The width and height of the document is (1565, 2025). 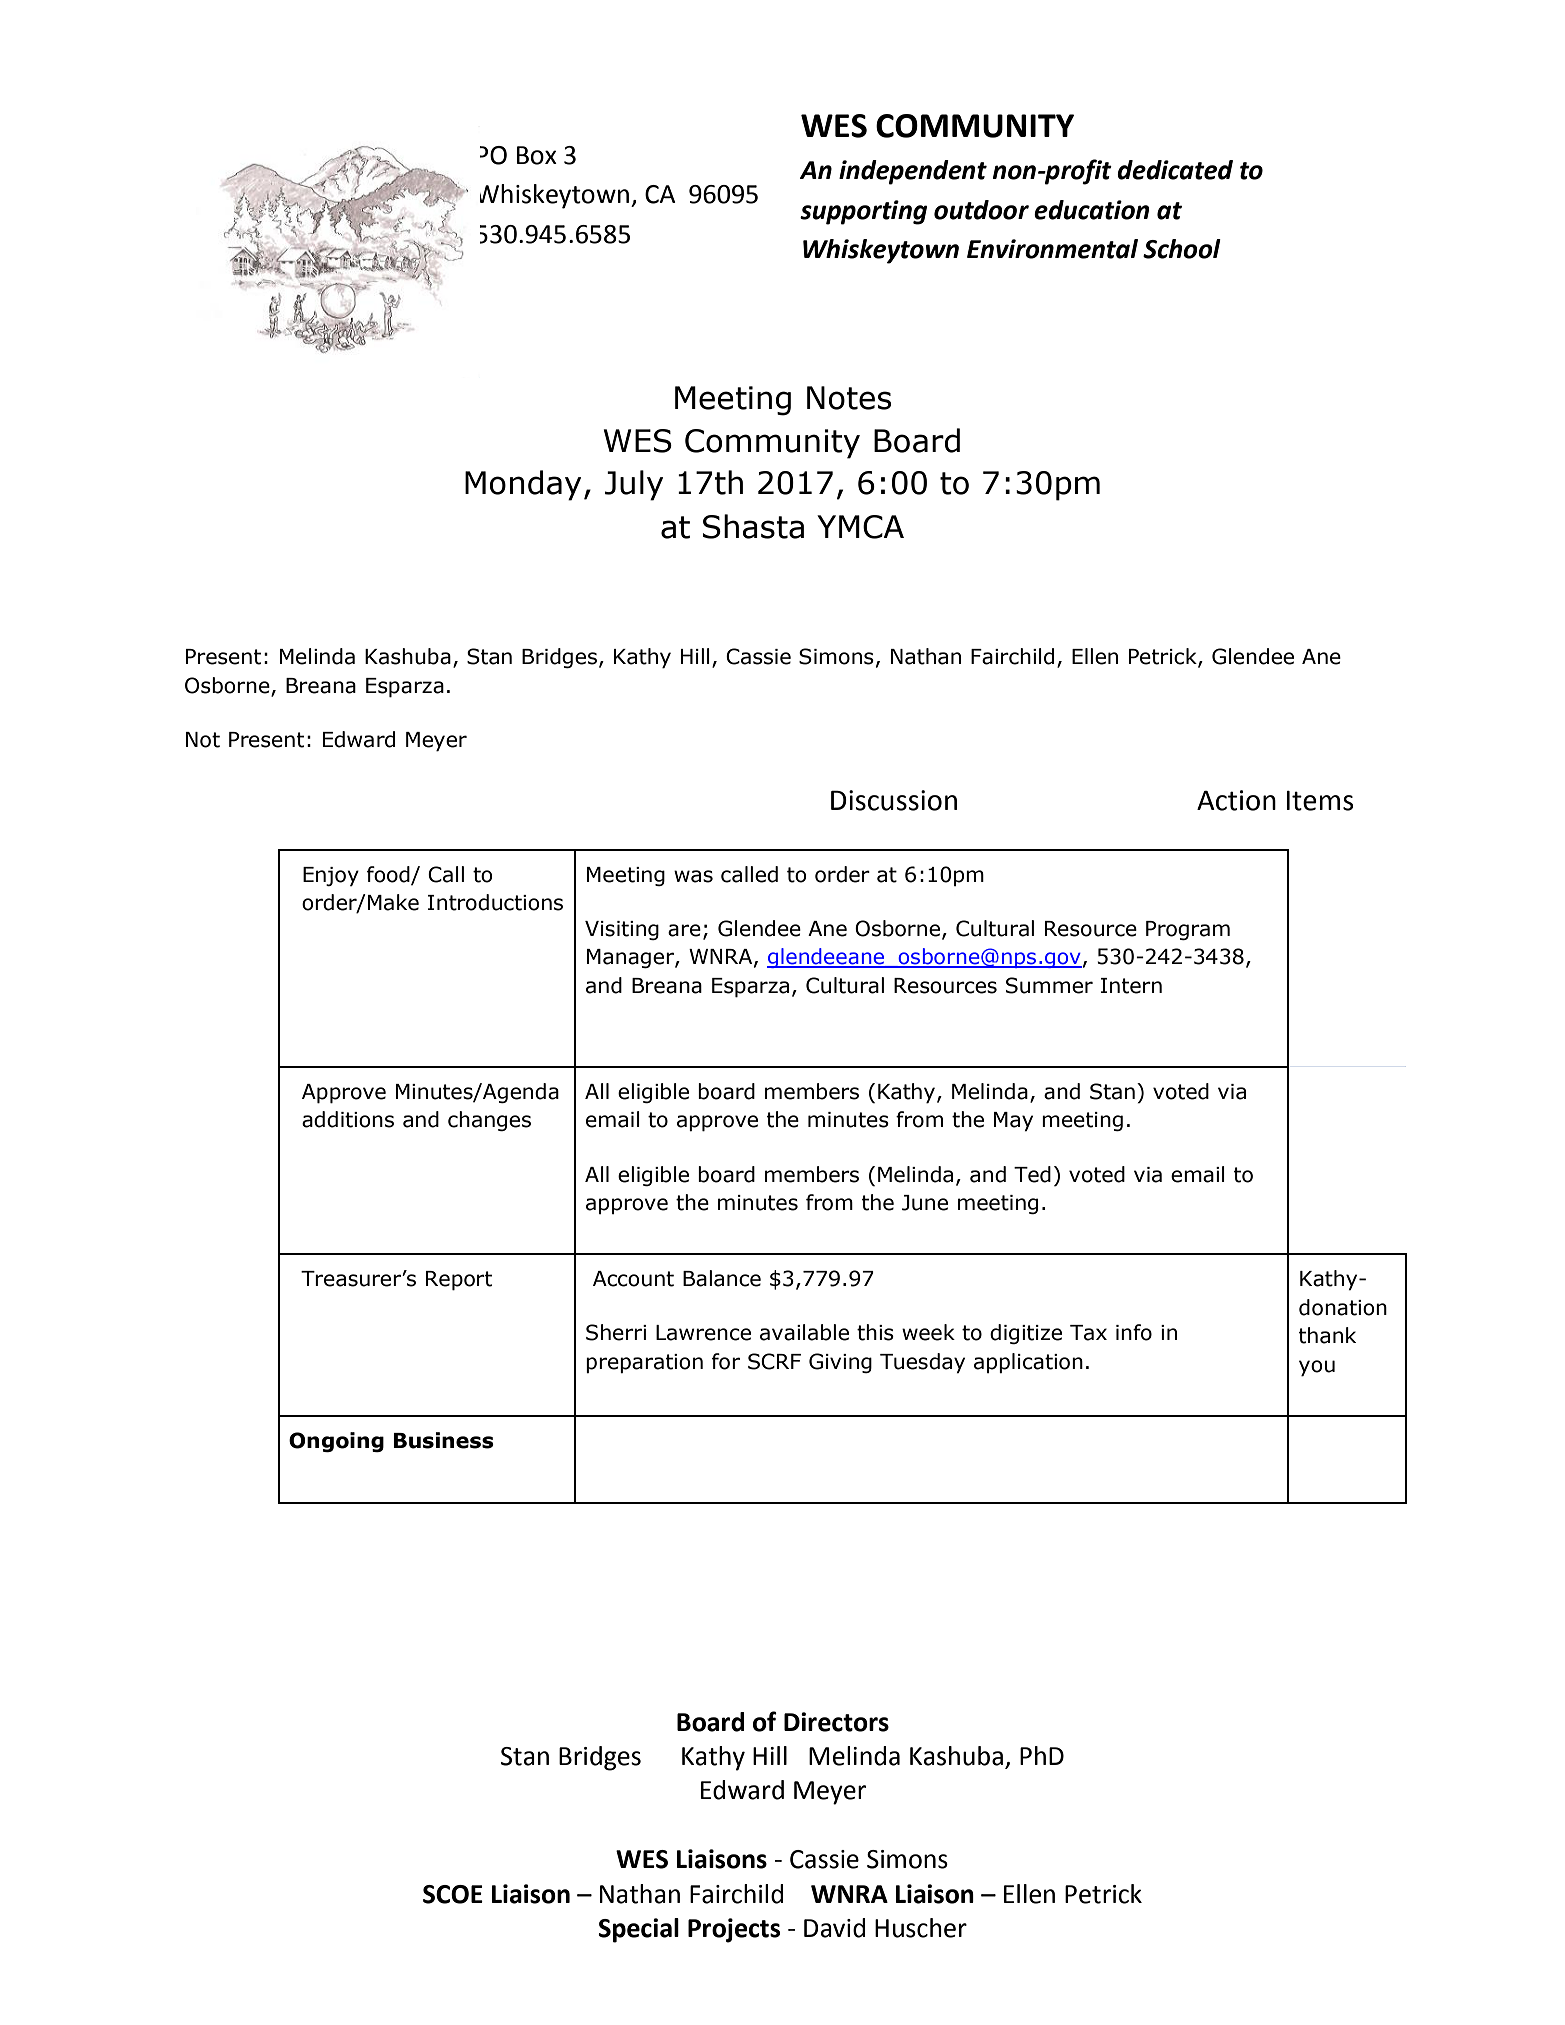 I want to click on changes, so click(x=489, y=1121).
